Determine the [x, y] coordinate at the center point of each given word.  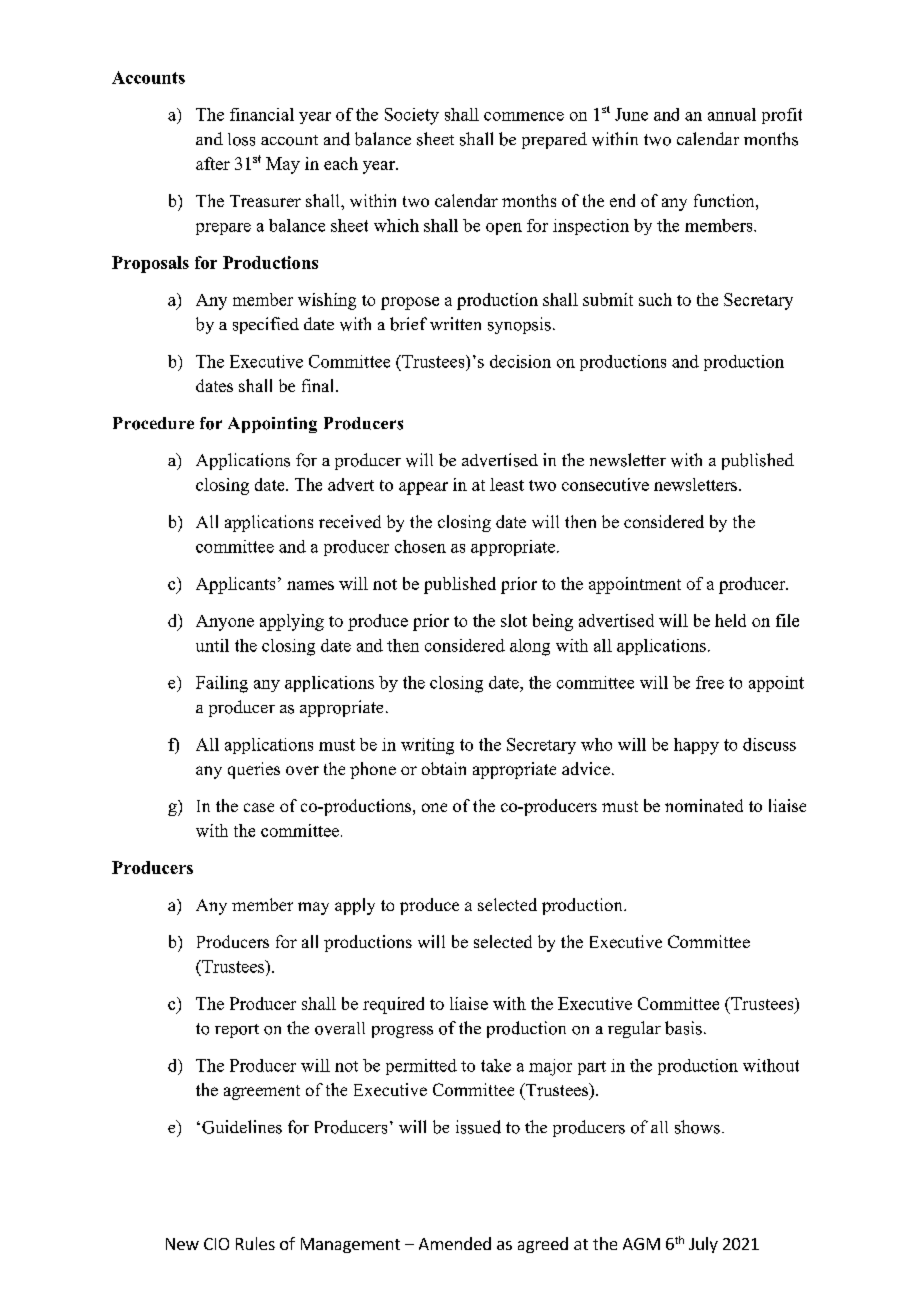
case [259, 807]
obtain [444, 768]
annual [732, 114]
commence [524, 116]
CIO [216, 1244]
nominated [704, 805]
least [507, 484]
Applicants [235, 585]
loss [241, 139]
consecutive [605, 484]
